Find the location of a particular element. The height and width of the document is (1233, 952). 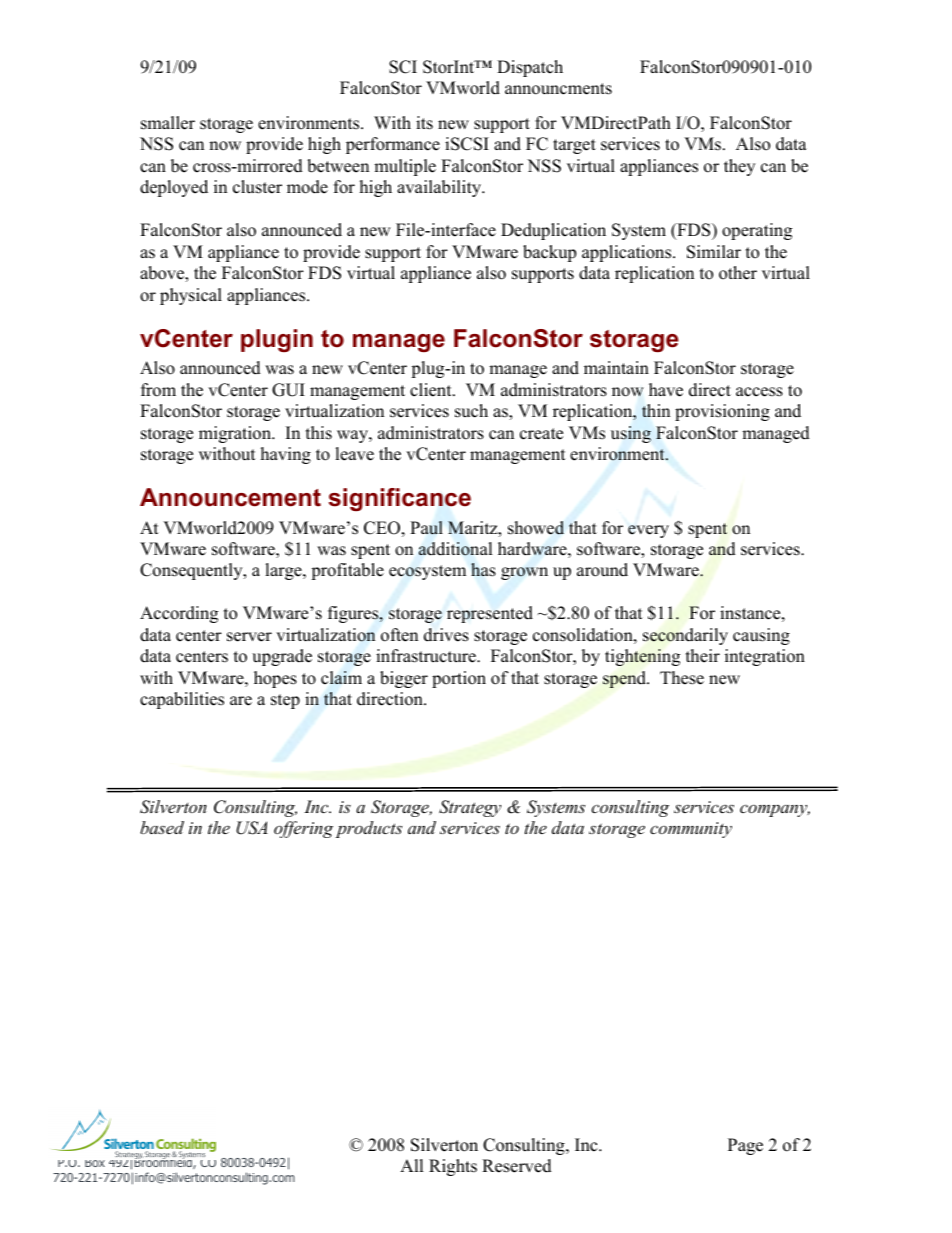

community is located at coordinates (691, 830).
